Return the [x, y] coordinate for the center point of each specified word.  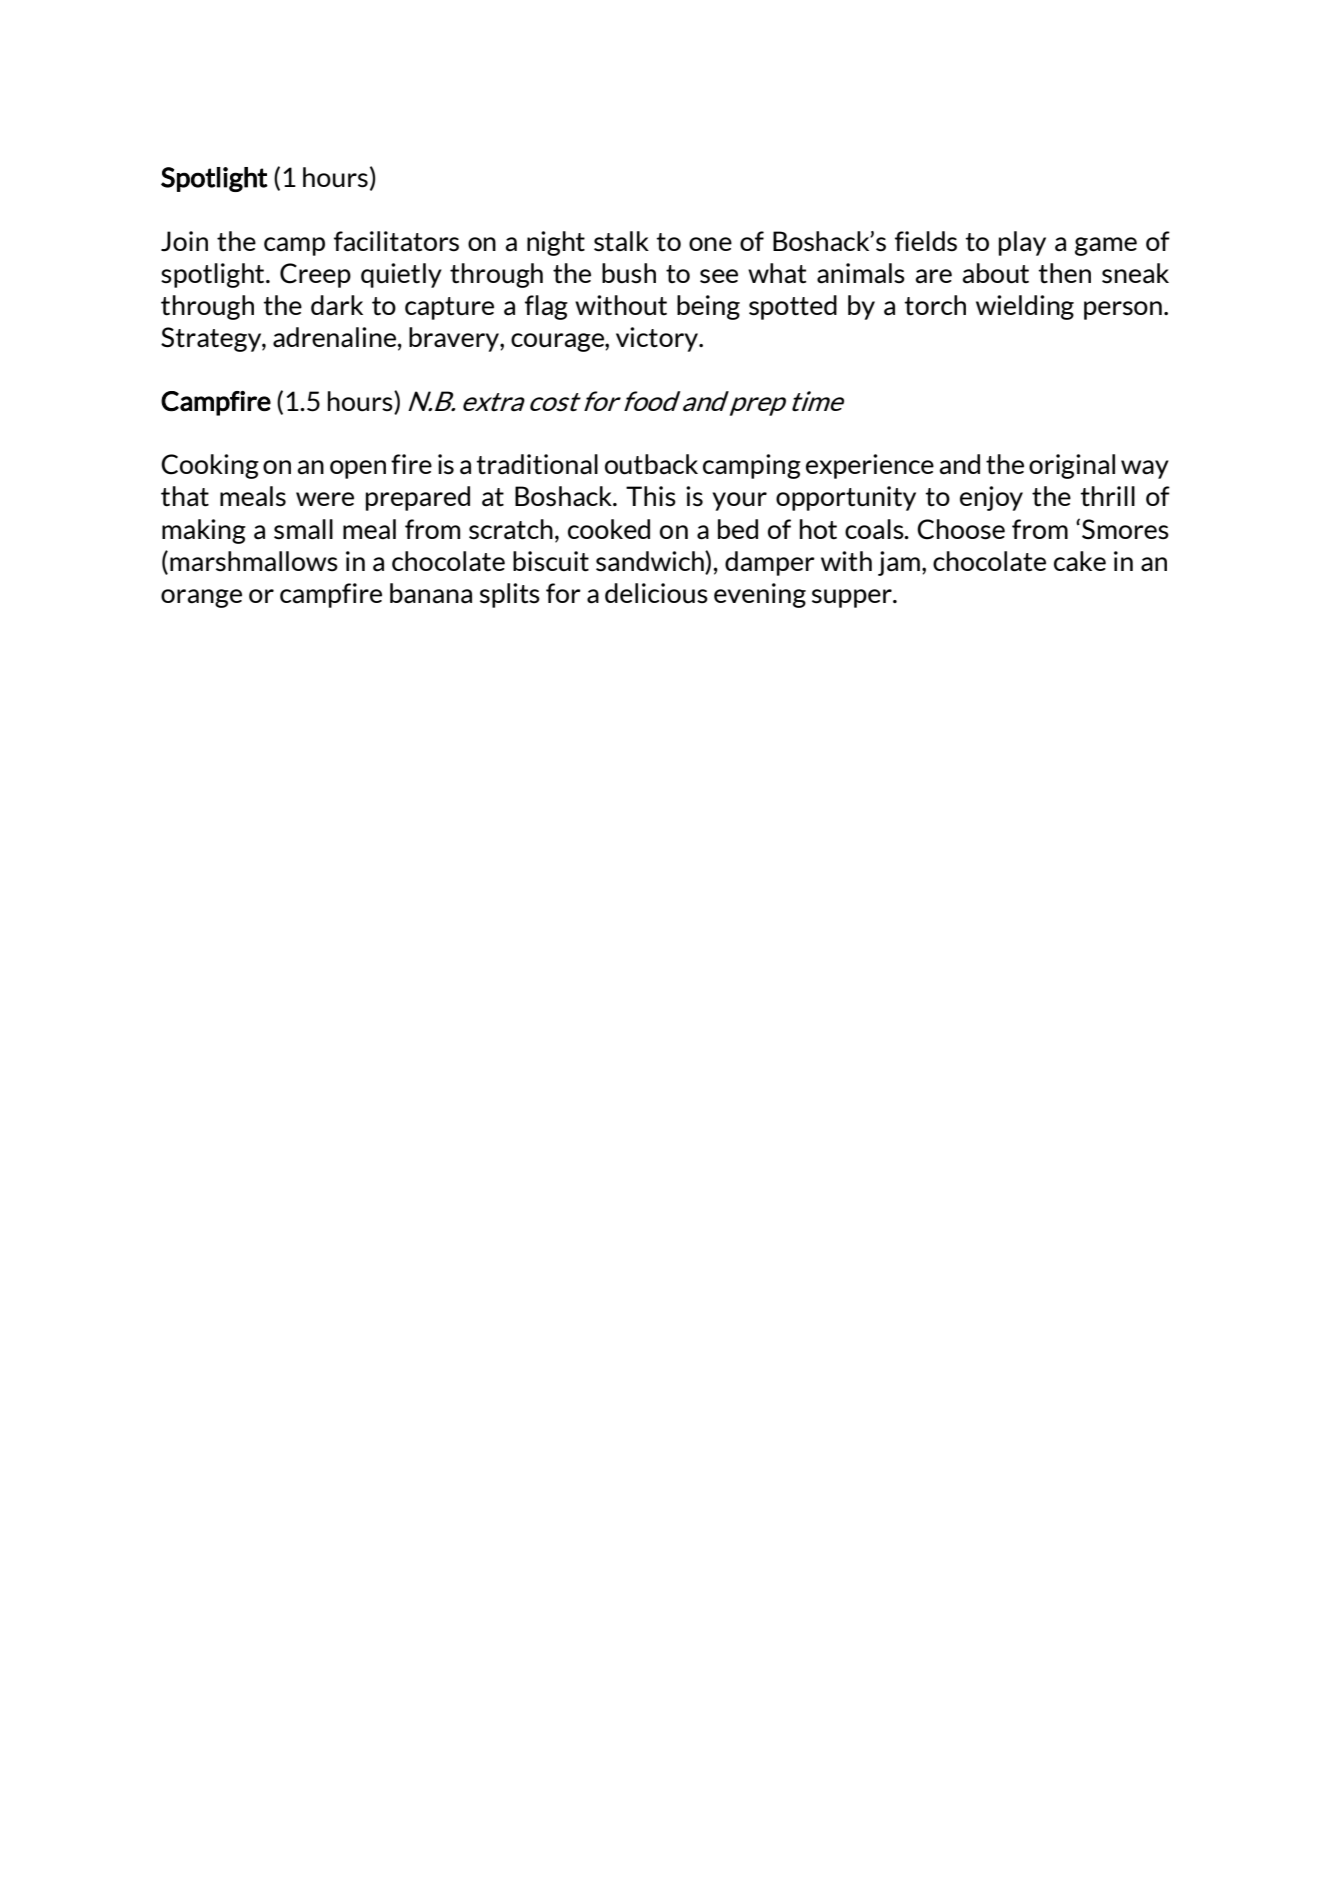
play [1022, 243]
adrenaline [334, 337]
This [651, 496]
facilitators [396, 241]
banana [431, 593]
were [325, 499]
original [1072, 466]
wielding [1025, 307]
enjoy [991, 498]
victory [658, 339]
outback [651, 464]
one [710, 244]
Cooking [210, 466]
